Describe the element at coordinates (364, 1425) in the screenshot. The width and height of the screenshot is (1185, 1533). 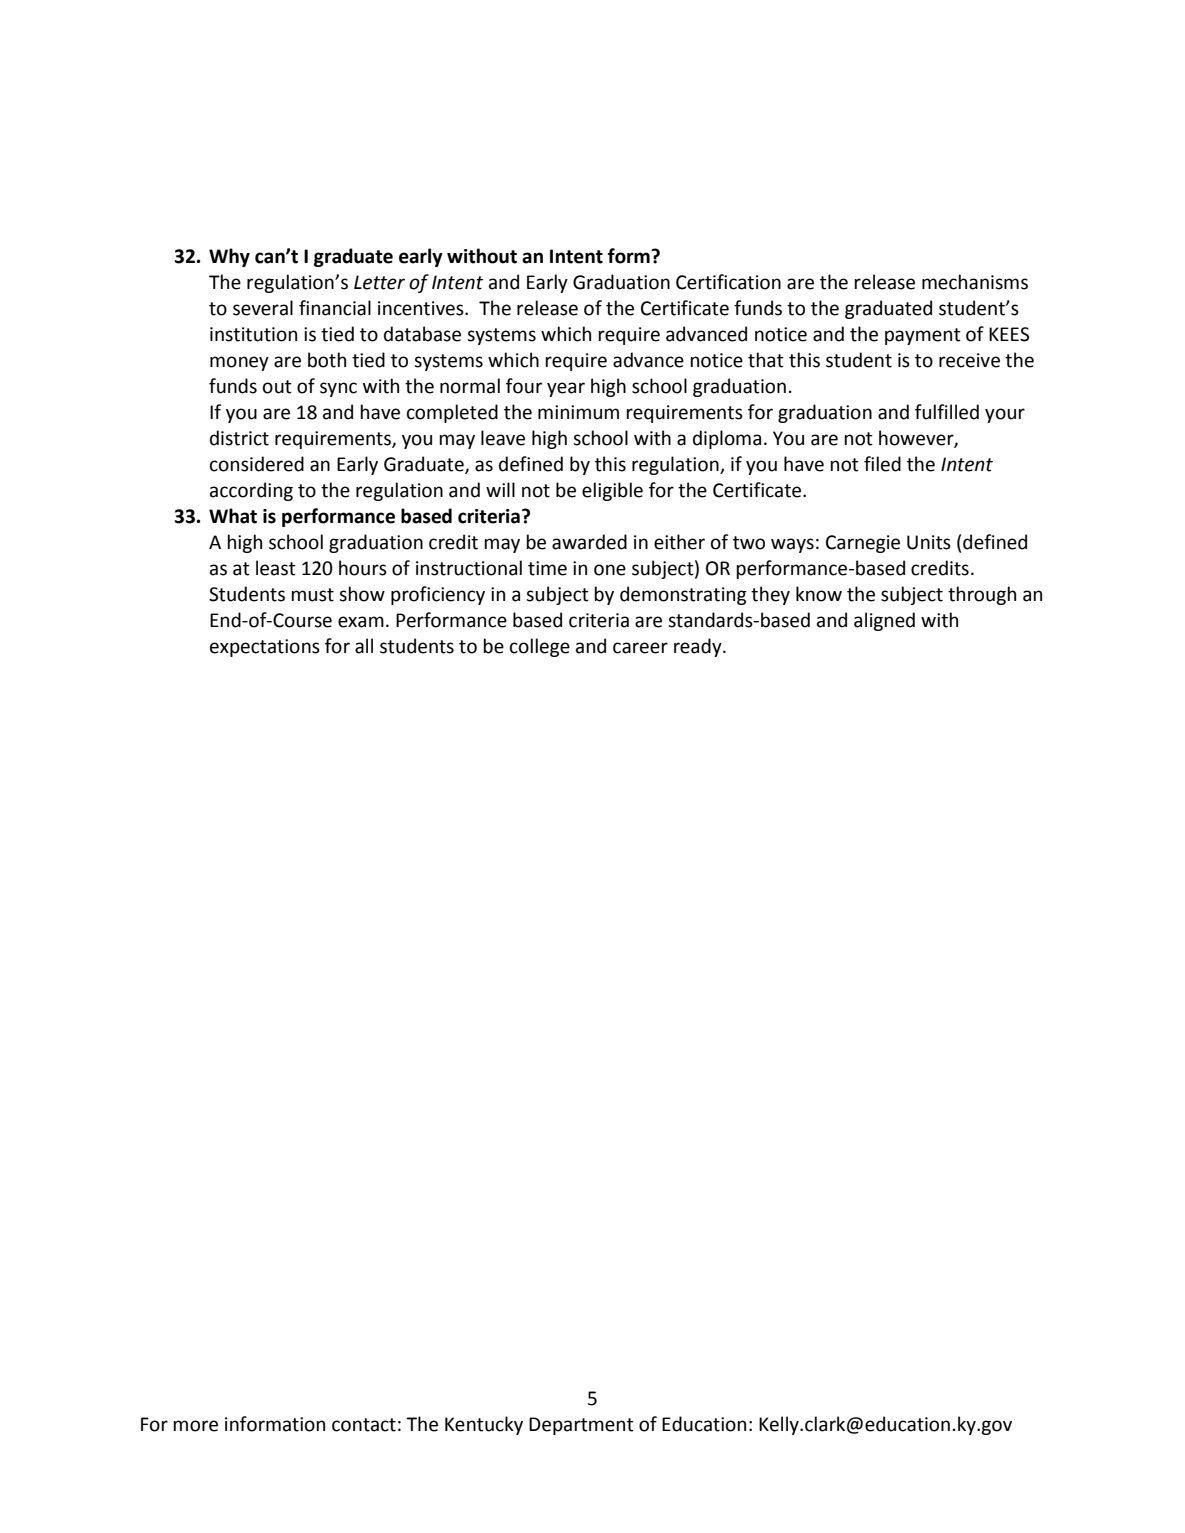
I see `contact` at that location.
